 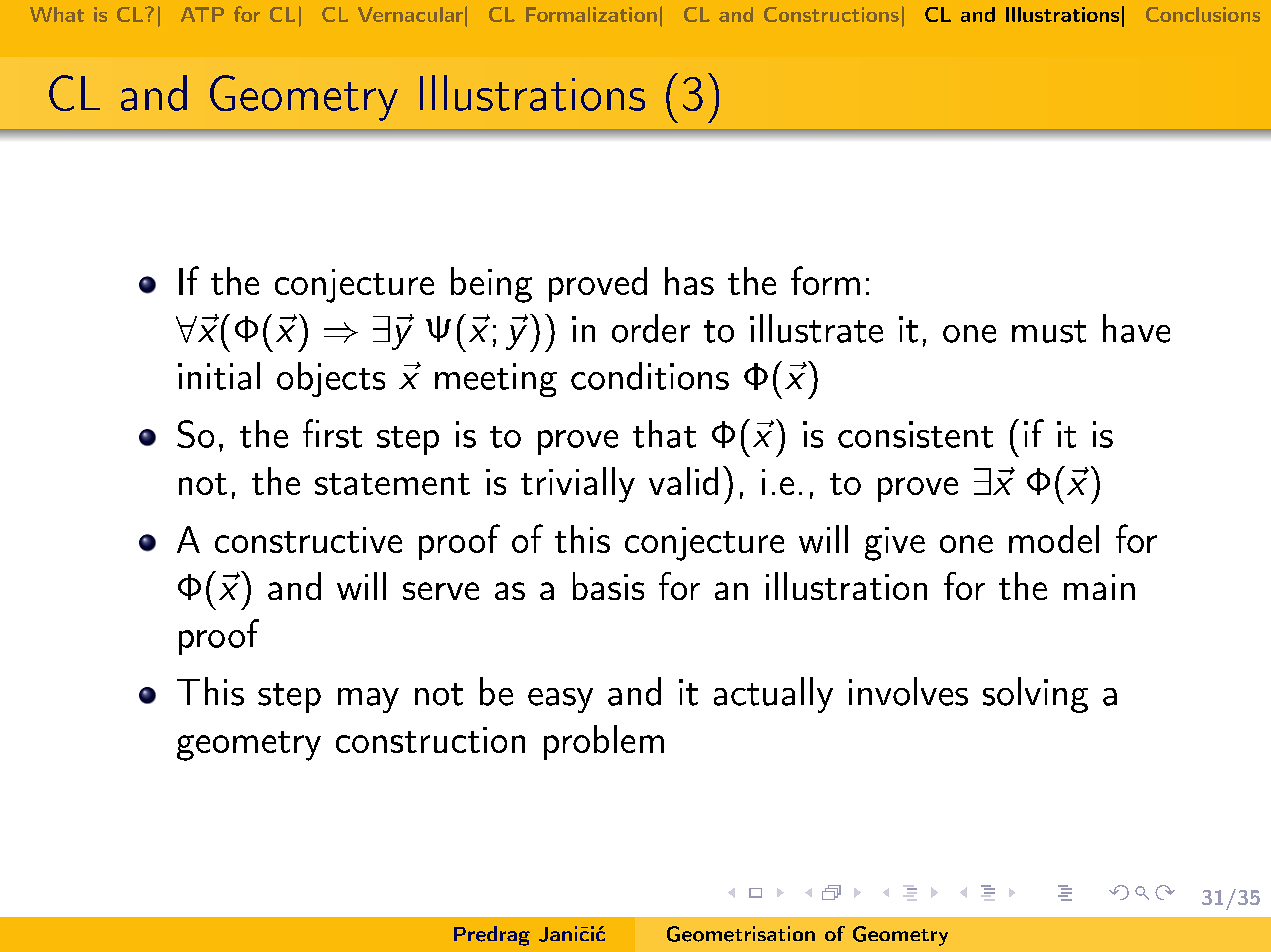 I want to click on model, so click(x=1054, y=539).
